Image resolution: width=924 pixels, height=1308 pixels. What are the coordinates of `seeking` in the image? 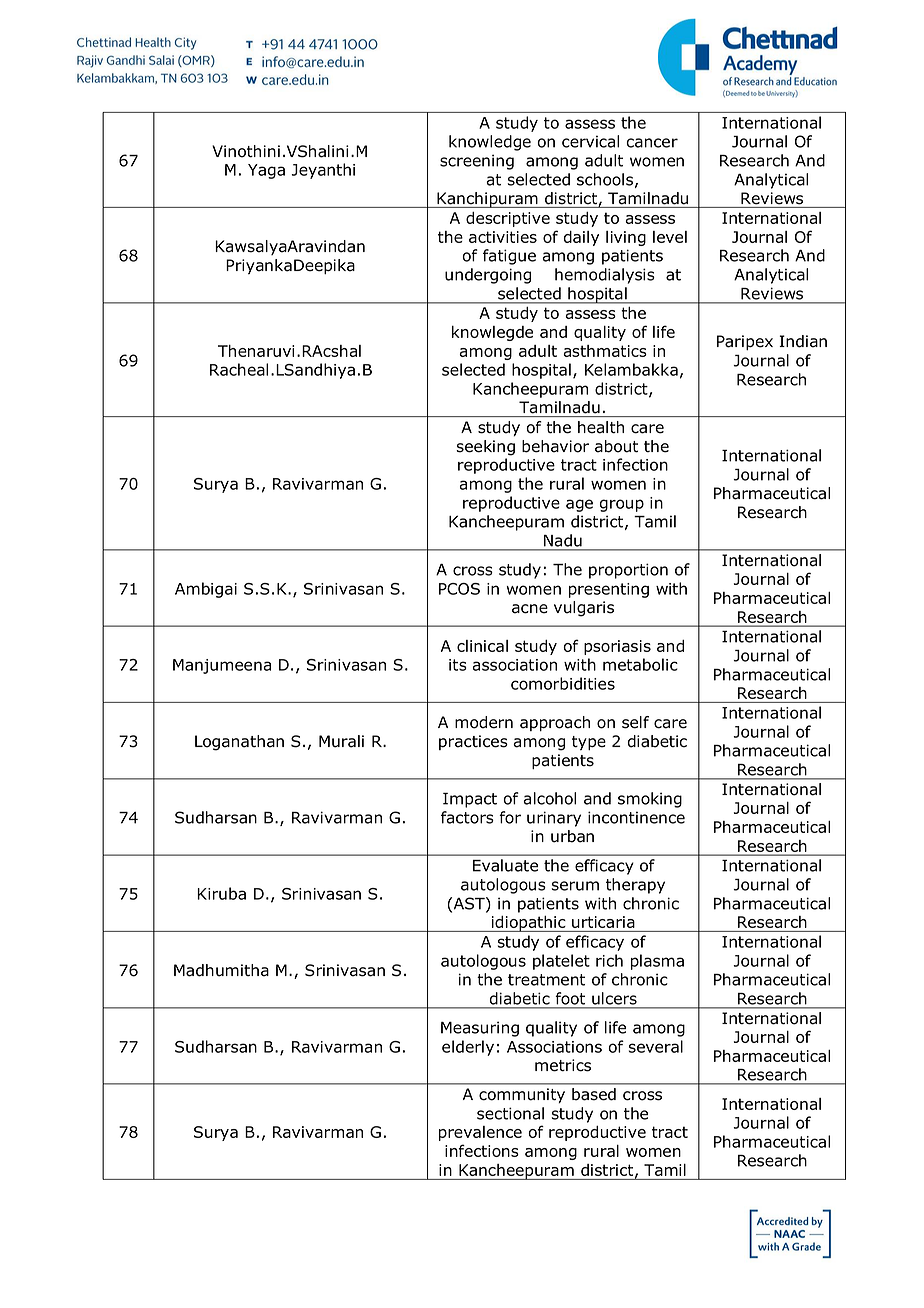 It's located at (485, 448).
